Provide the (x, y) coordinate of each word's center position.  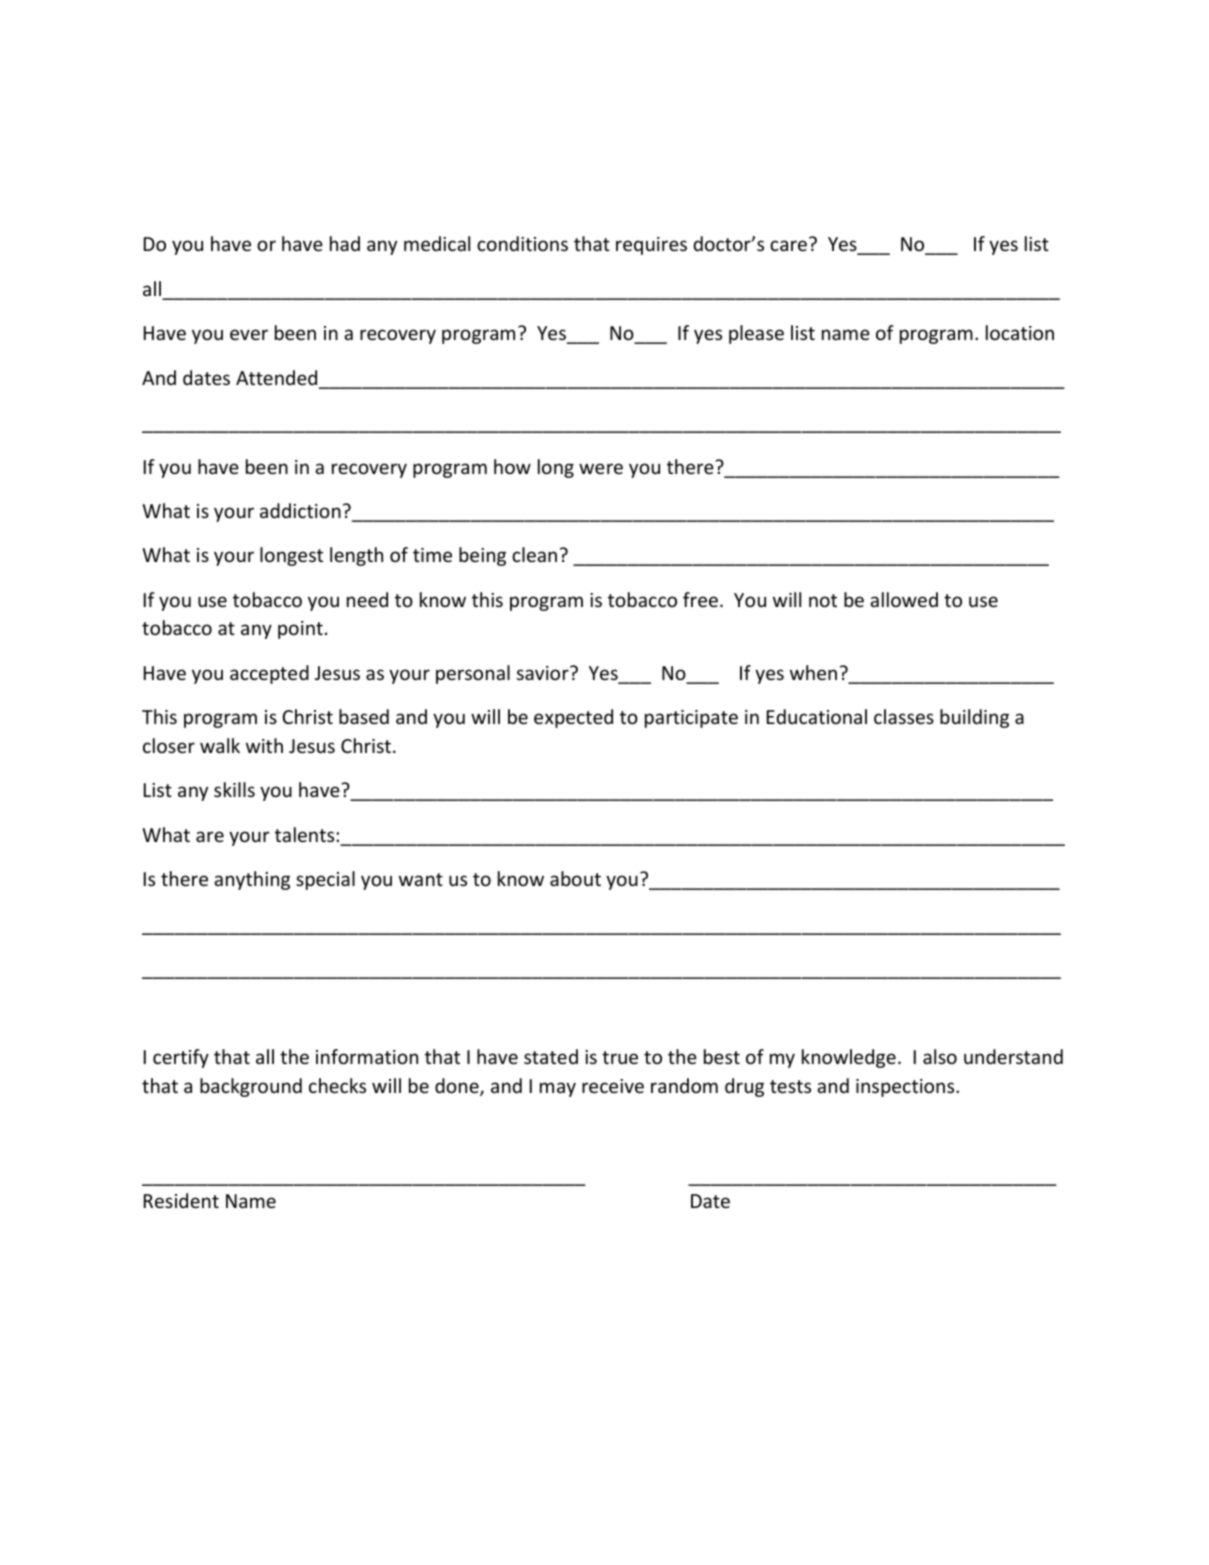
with (264, 745)
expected (573, 718)
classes (904, 716)
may (558, 1089)
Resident (181, 1200)
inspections (906, 1088)
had (345, 243)
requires (651, 246)
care (788, 245)
